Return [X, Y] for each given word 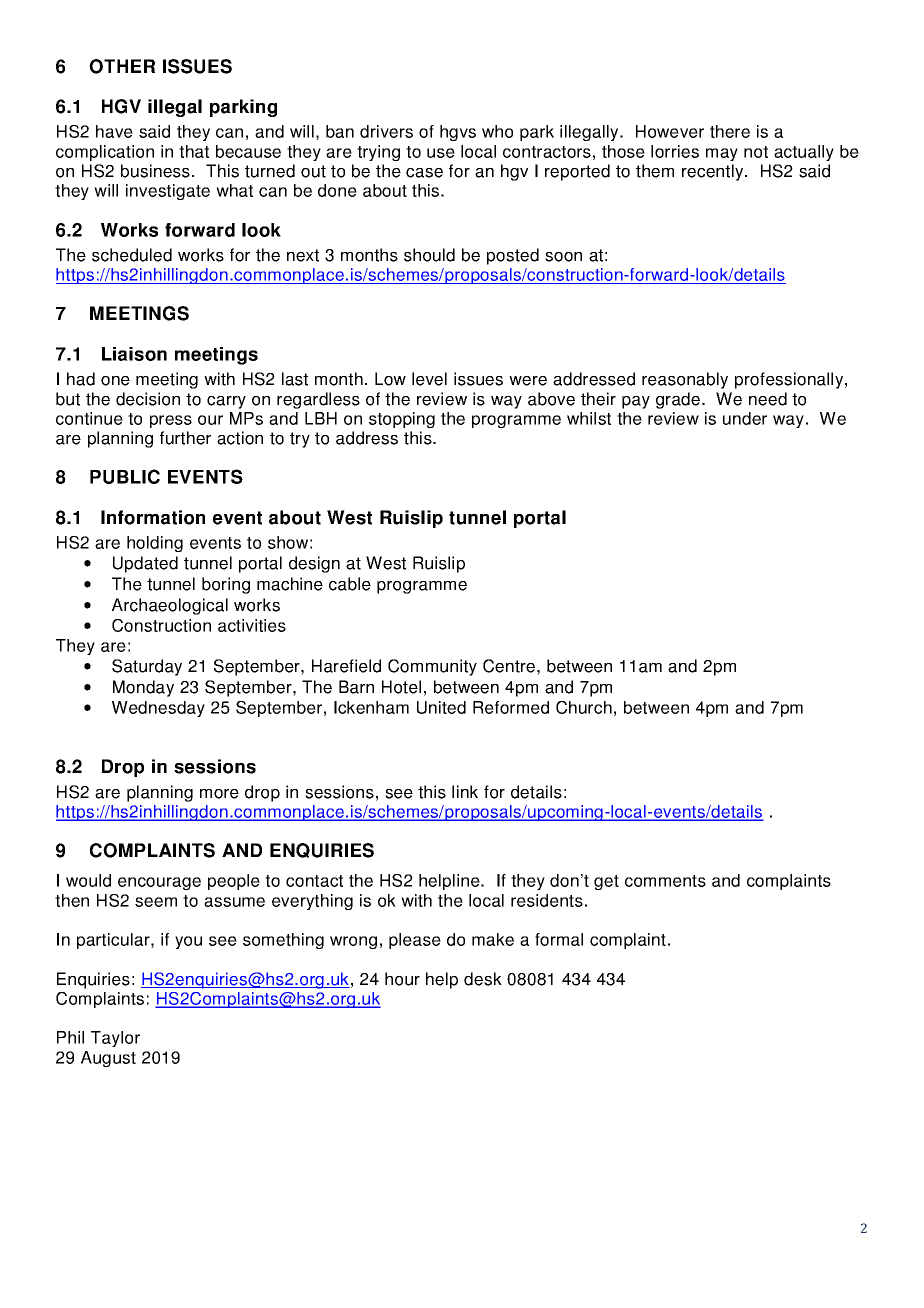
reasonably [685, 380]
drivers [386, 131]
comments [665, 881]
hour [402, 979]
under [745, 418]
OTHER [122, 66]
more [219, 794]
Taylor [115, 1039]
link [465, 791]
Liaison [134, 354]
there [730, 131]
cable [350, 584]
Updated [145, 564]
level [429, 379]
